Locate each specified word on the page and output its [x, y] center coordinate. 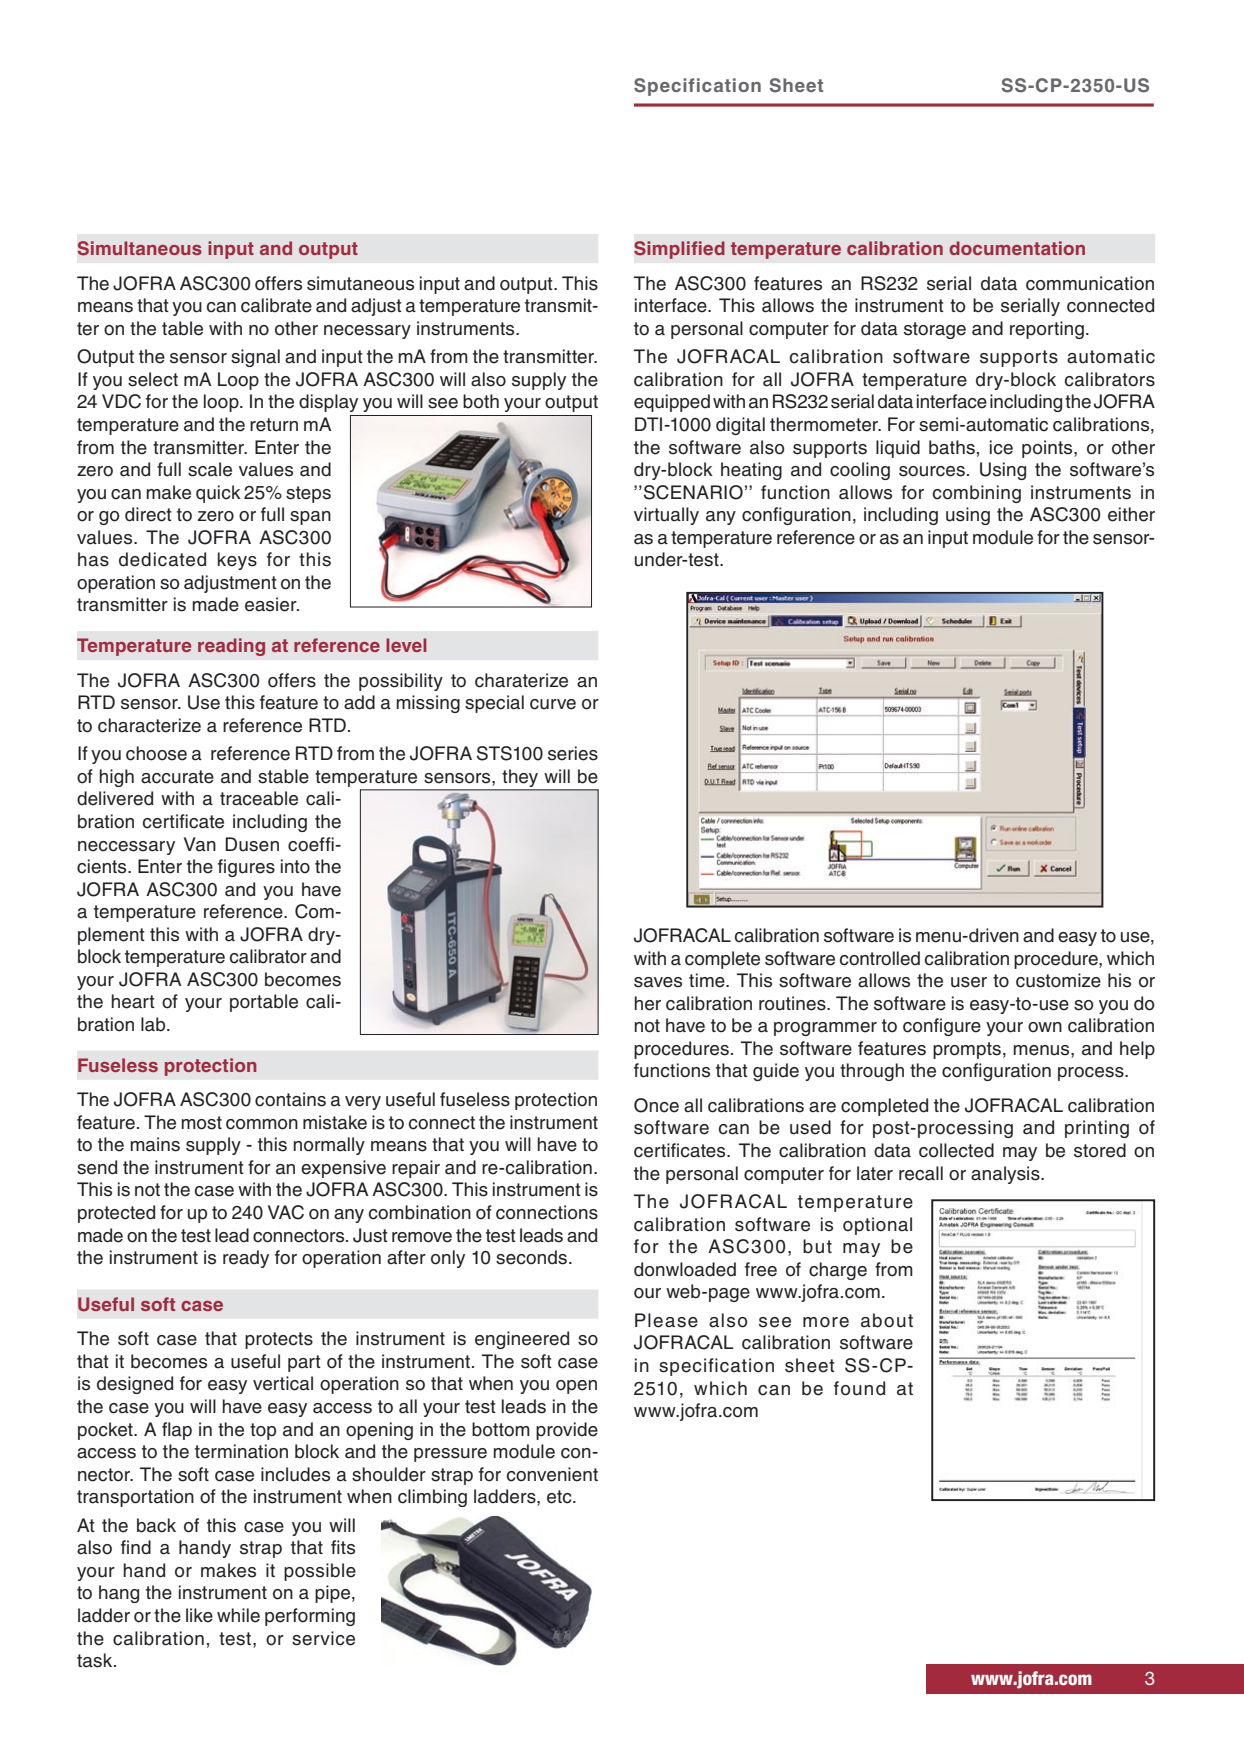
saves [658, 982]
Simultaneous [140, 248]
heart [133, 1001]
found [859, 1388]
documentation [1017, 248]
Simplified [679, 250]
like [199, 1615]
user [969, 982]
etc [560, 1497]
